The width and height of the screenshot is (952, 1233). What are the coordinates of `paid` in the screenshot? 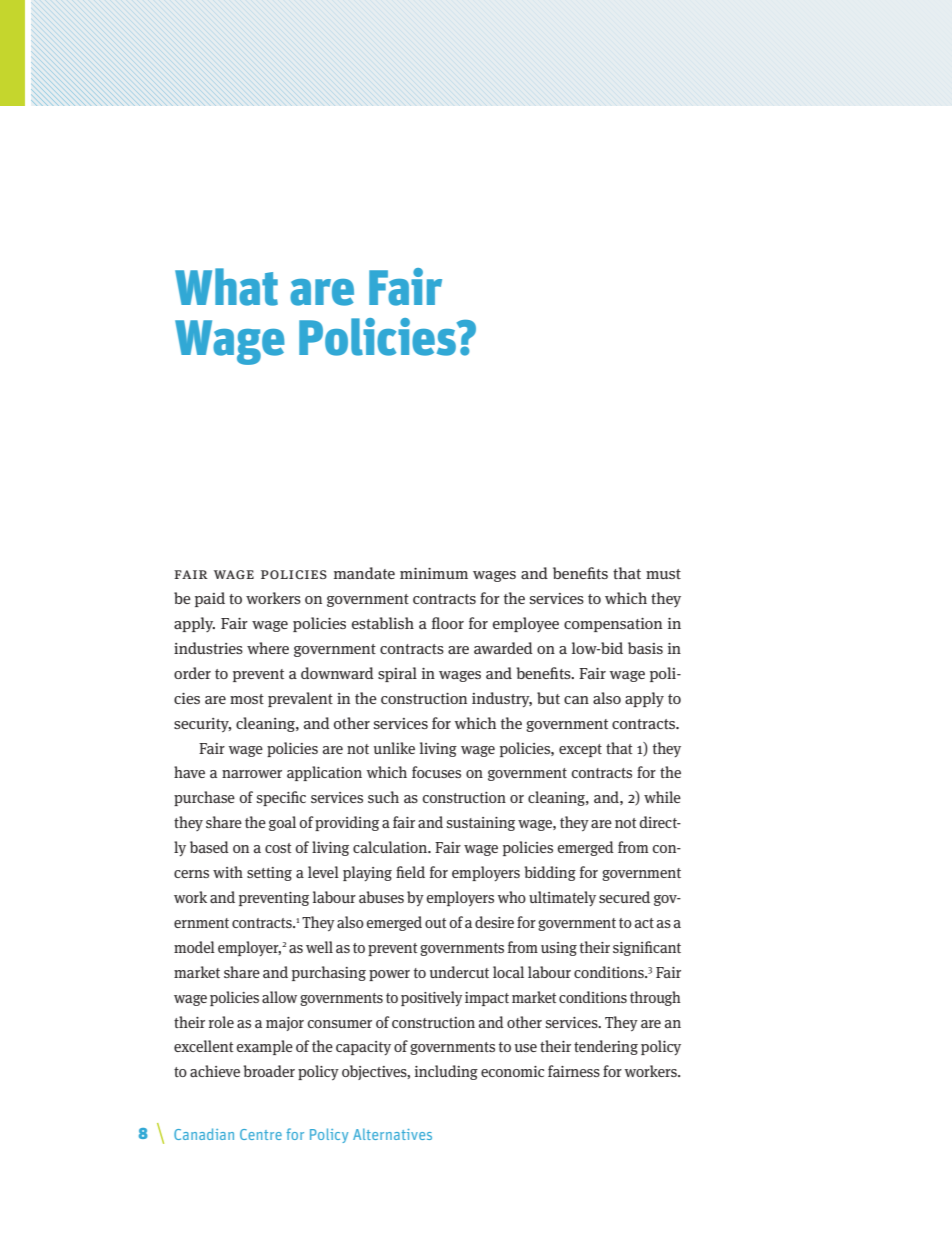 It's located at (210, 599).
